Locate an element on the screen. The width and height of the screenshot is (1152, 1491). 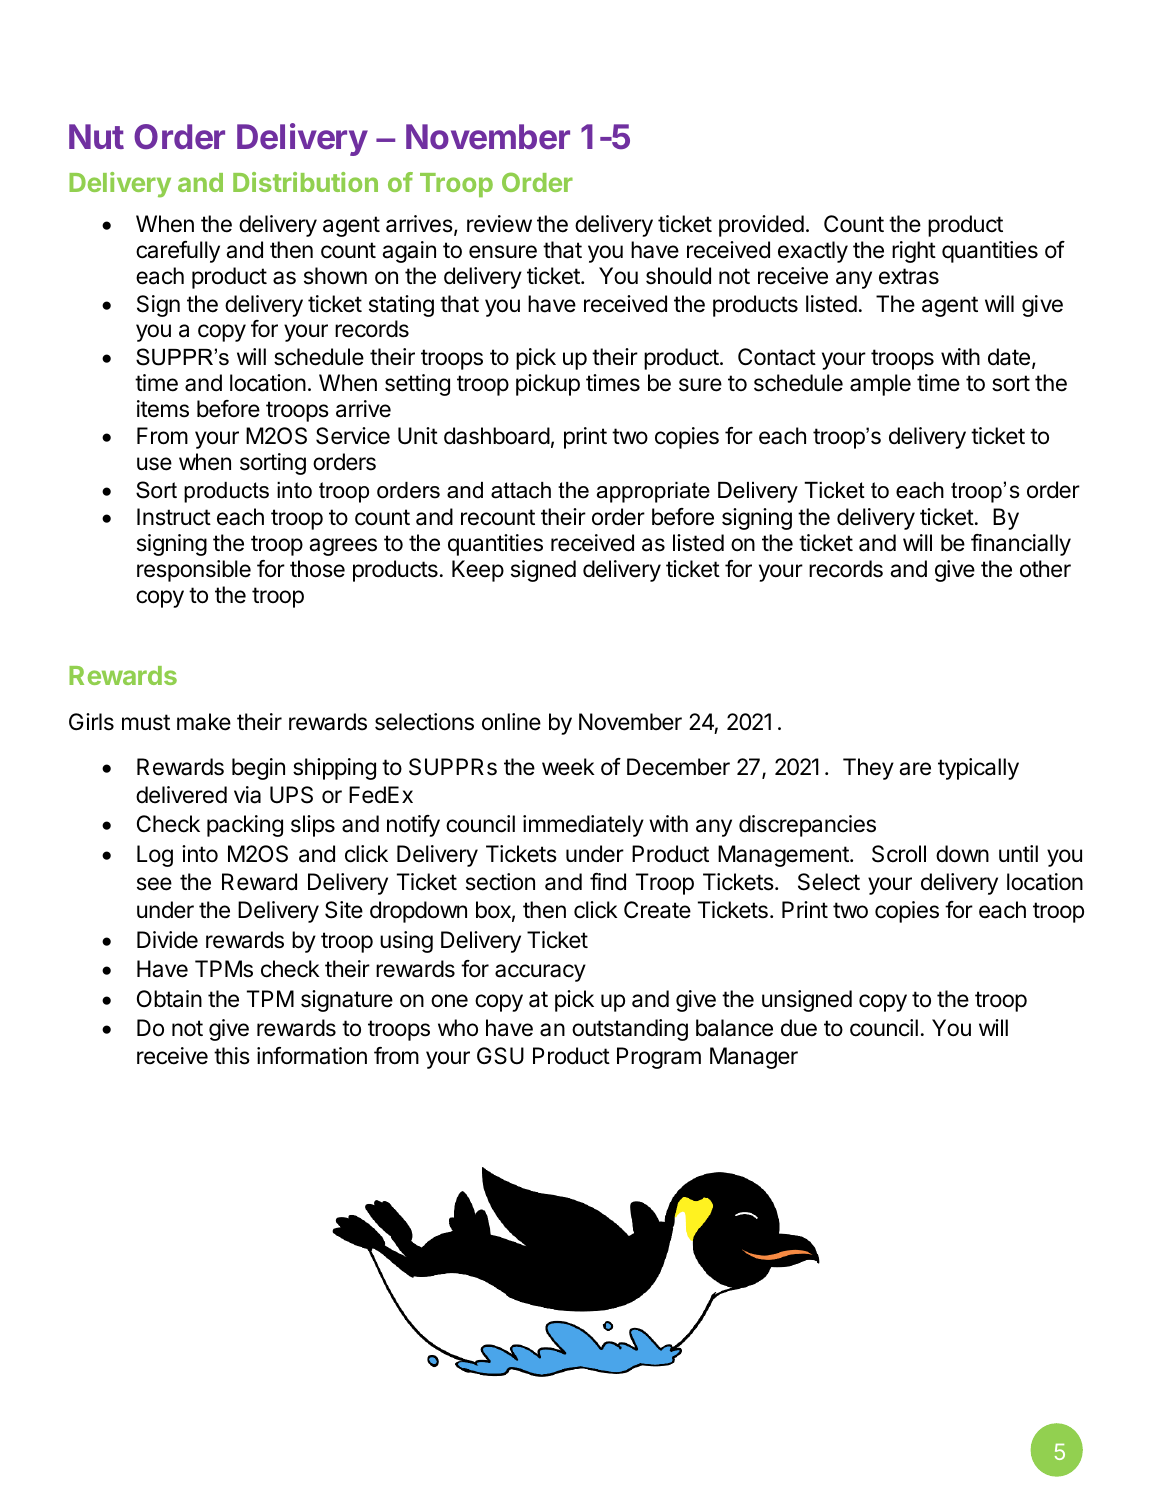
other is located at coordinates (1045, 569).
